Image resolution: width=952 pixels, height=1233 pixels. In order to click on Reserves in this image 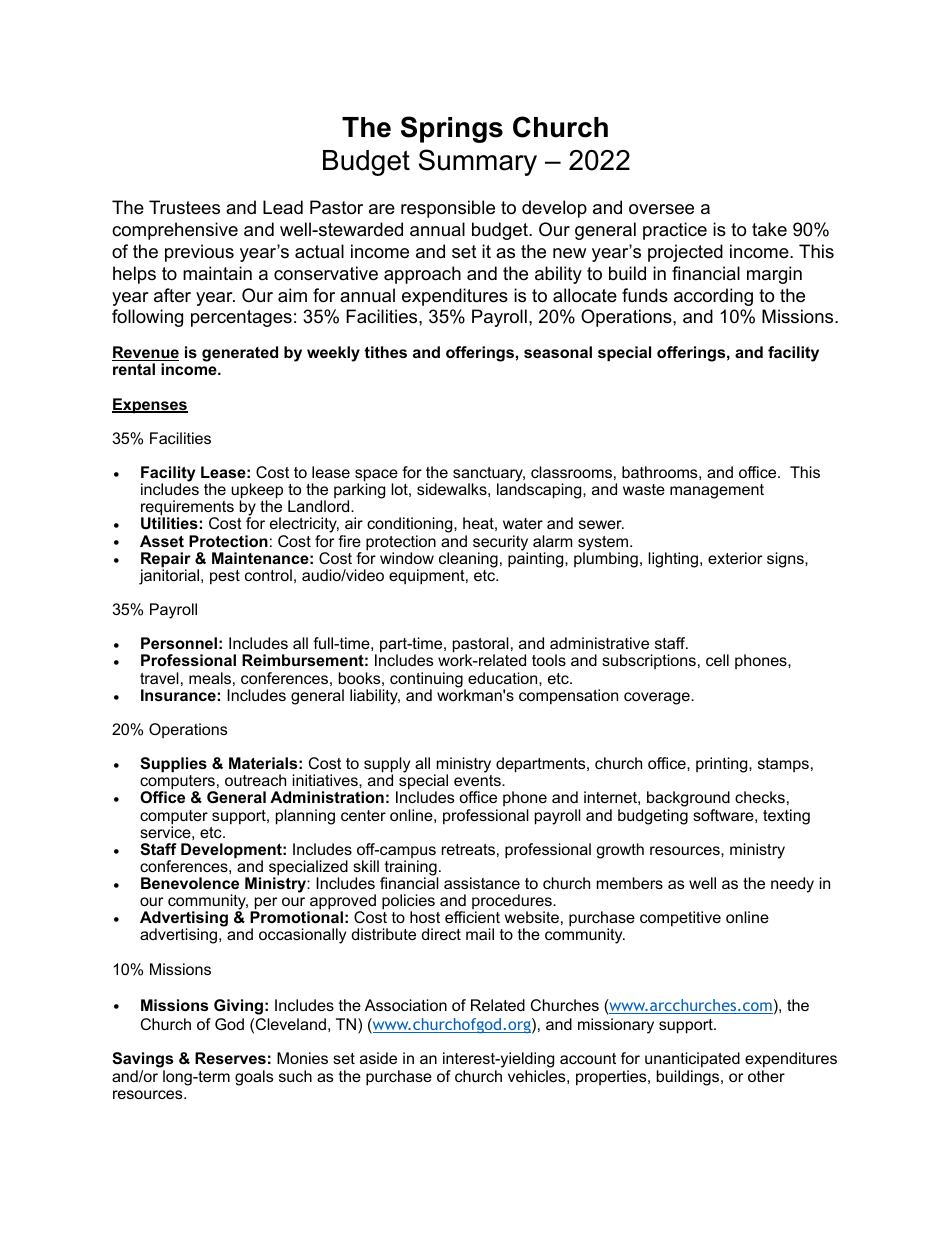, I will do `click(230, 1058)`.
